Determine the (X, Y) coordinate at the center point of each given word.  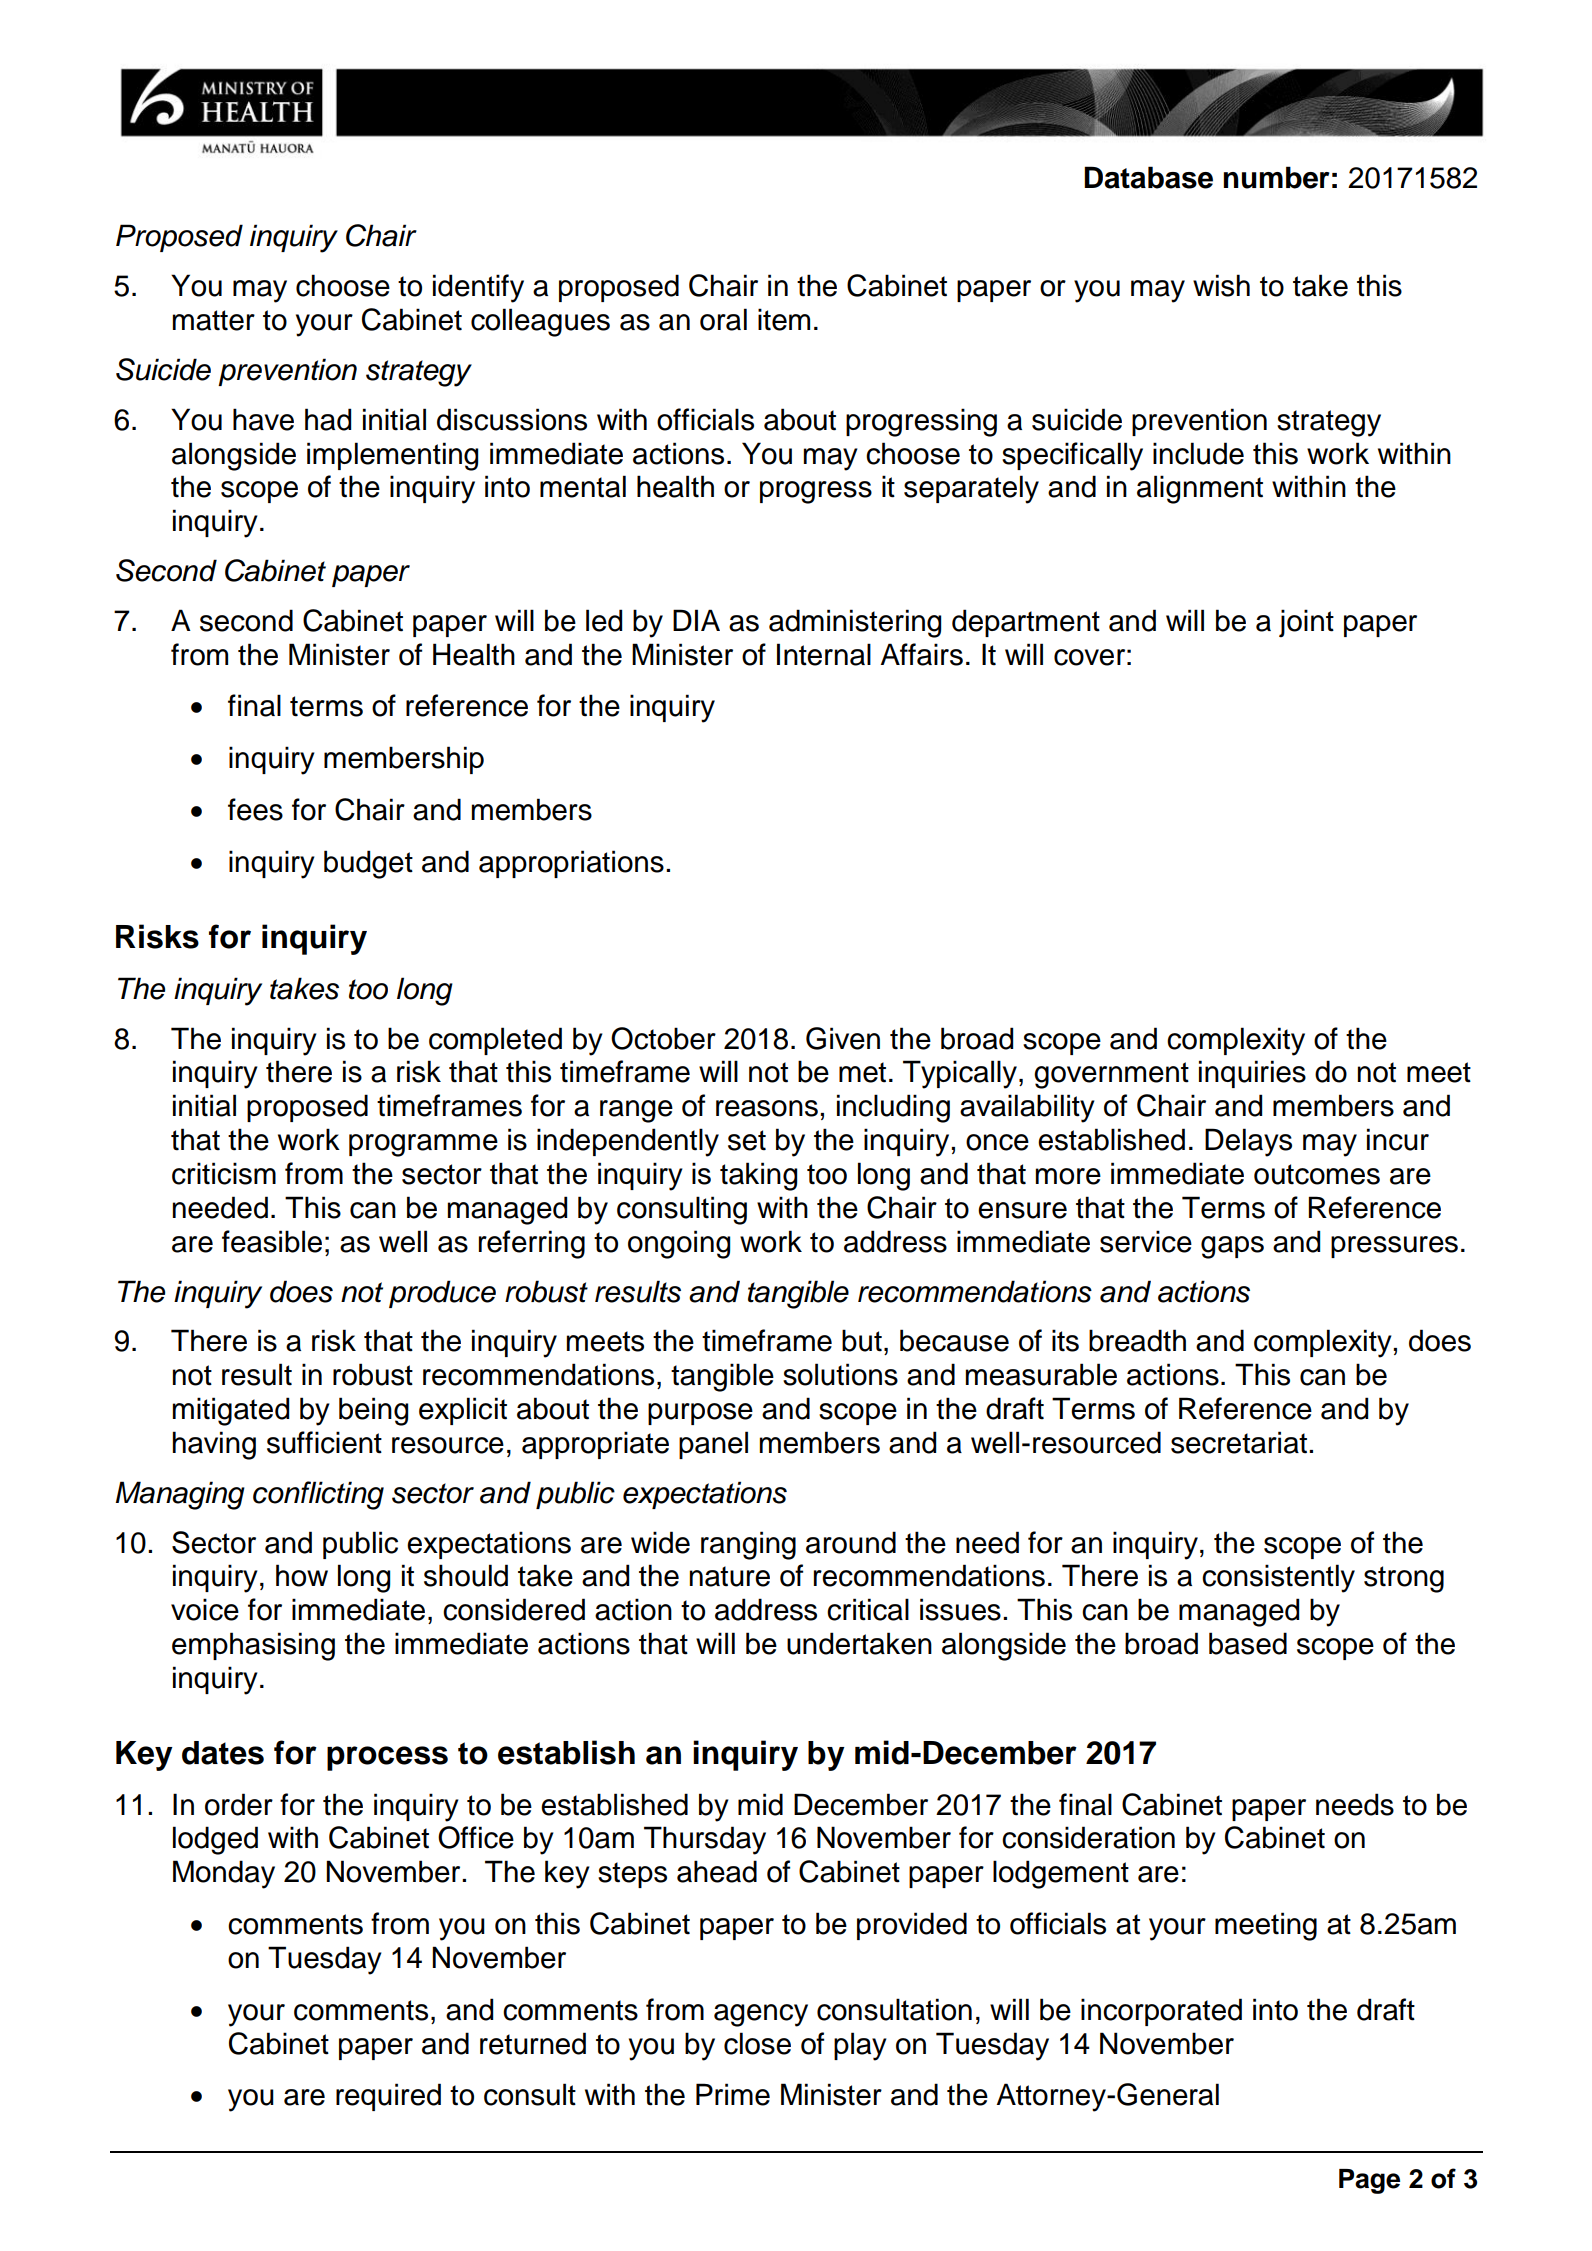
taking (758, 1176)
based (1248, 1643)
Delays (1248, 1142)
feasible (272, 1241)
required (388, 2097)
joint (1306, 623)
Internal (824, 654)
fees (255, 809)
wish (1221, 285)
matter (213, 320)
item (784, 319)
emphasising (253, 1646)
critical (868, 1609)
